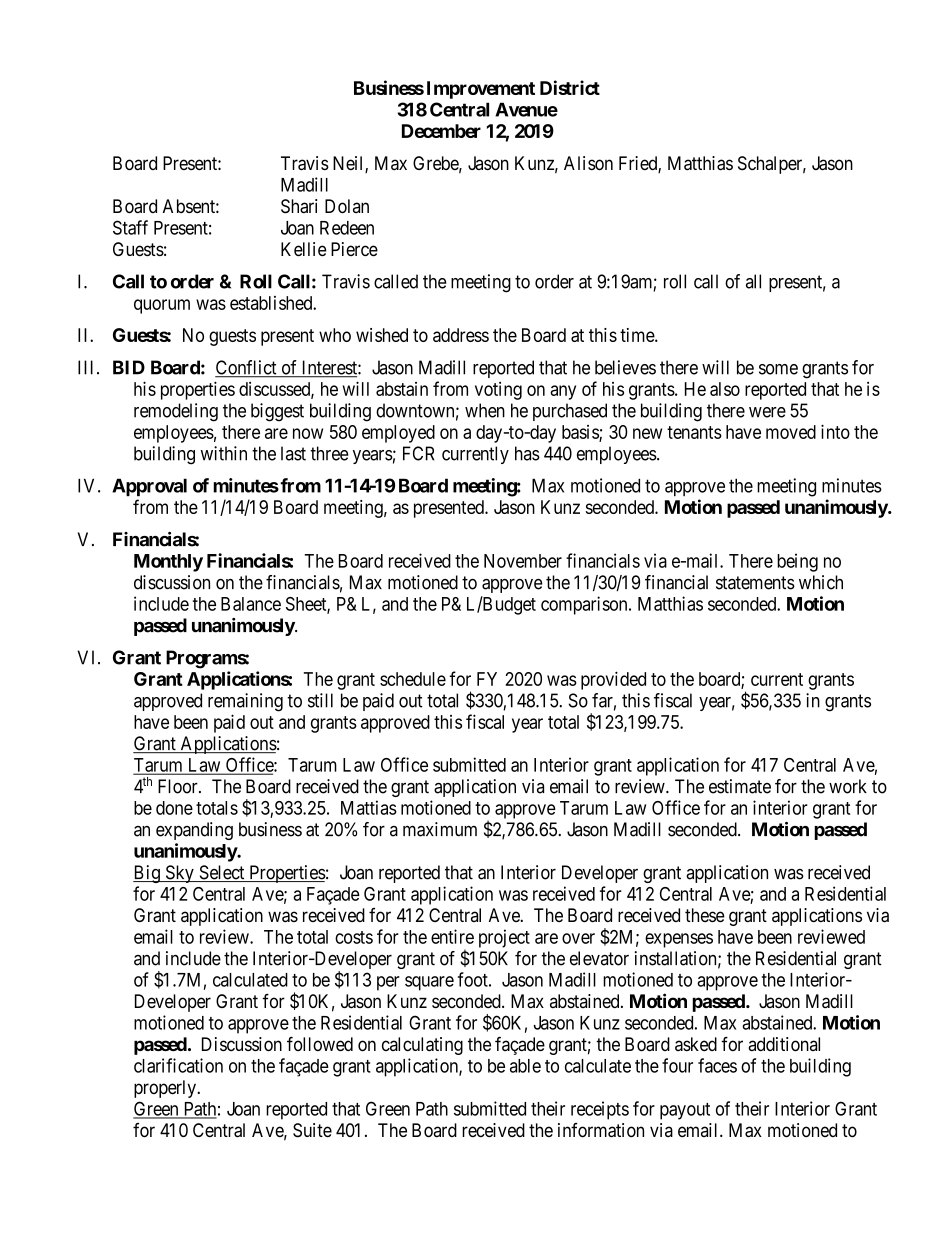  Describe the element at coordinates (588, 163) in the page. I see `Alison` at that location.
